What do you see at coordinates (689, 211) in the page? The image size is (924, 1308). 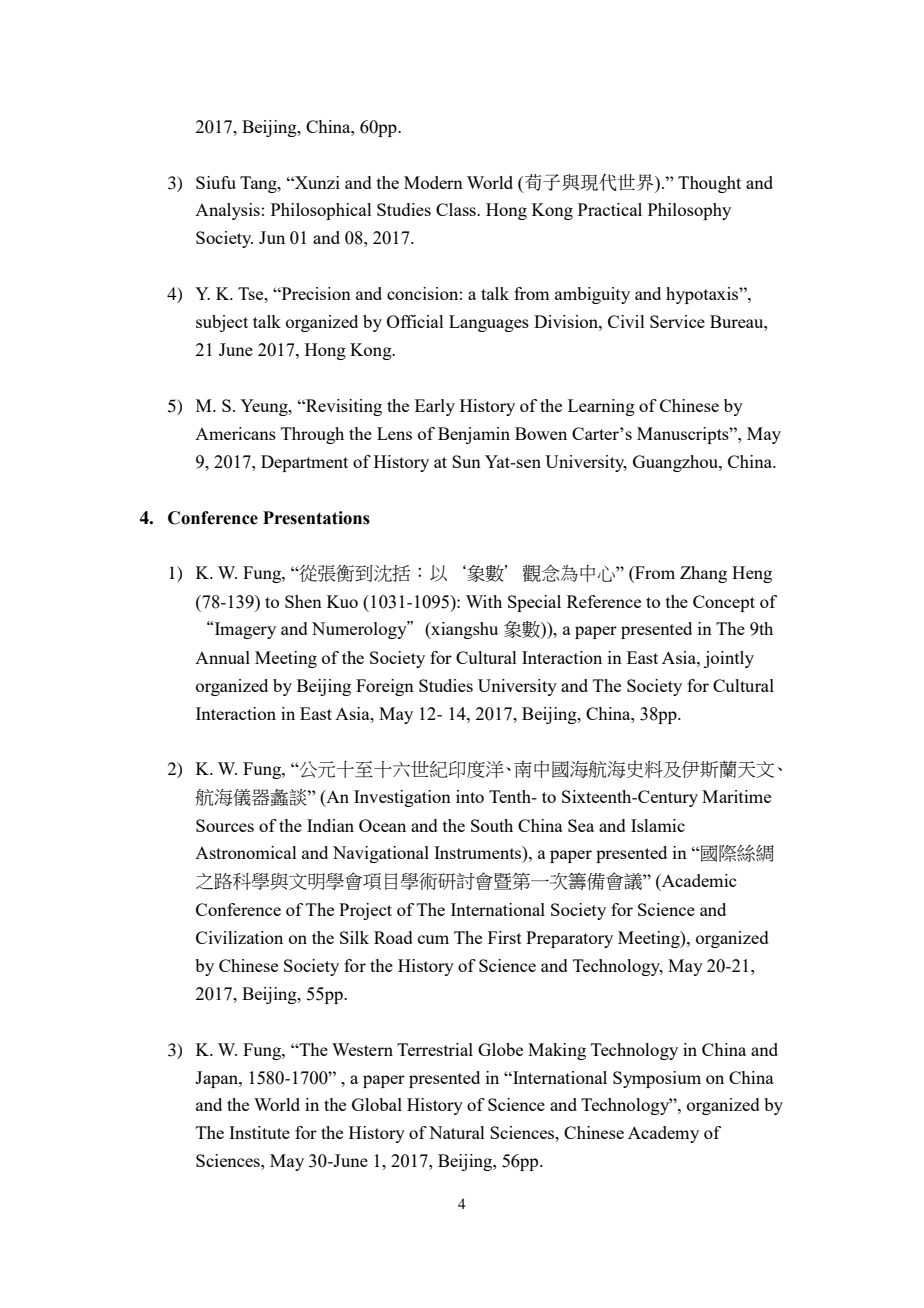 I see `Philosophy` at bounding box center [689, 211].
